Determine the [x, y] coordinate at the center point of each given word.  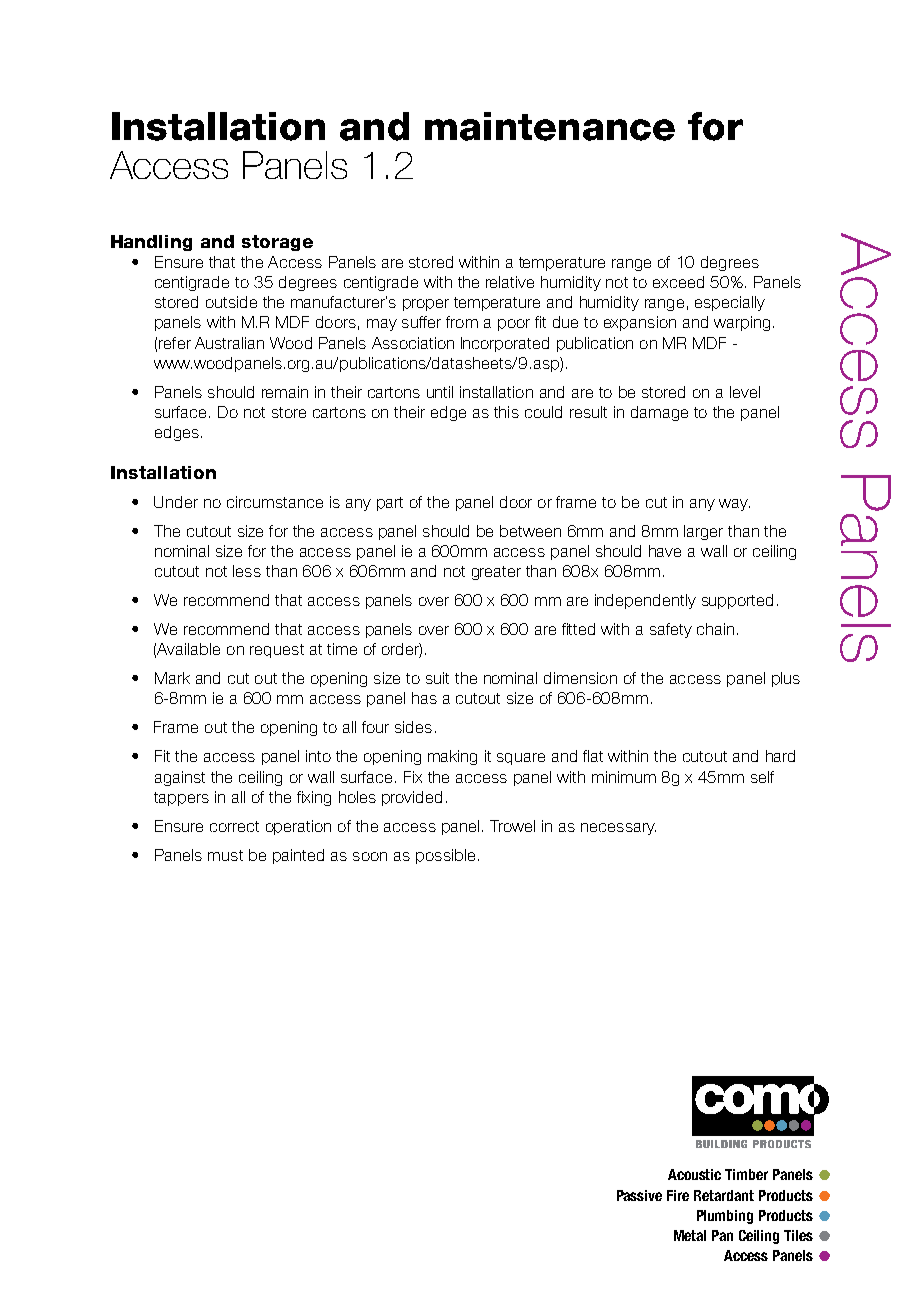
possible [445, 856]
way [734, 505]
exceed [678, 282]
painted [298, 856]
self [762, 777]
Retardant [724, 1195]
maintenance [550, 126]
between [530, 531]
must [225, 855]
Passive [639, 1195]
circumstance [275, 502]
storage [277, 243]
